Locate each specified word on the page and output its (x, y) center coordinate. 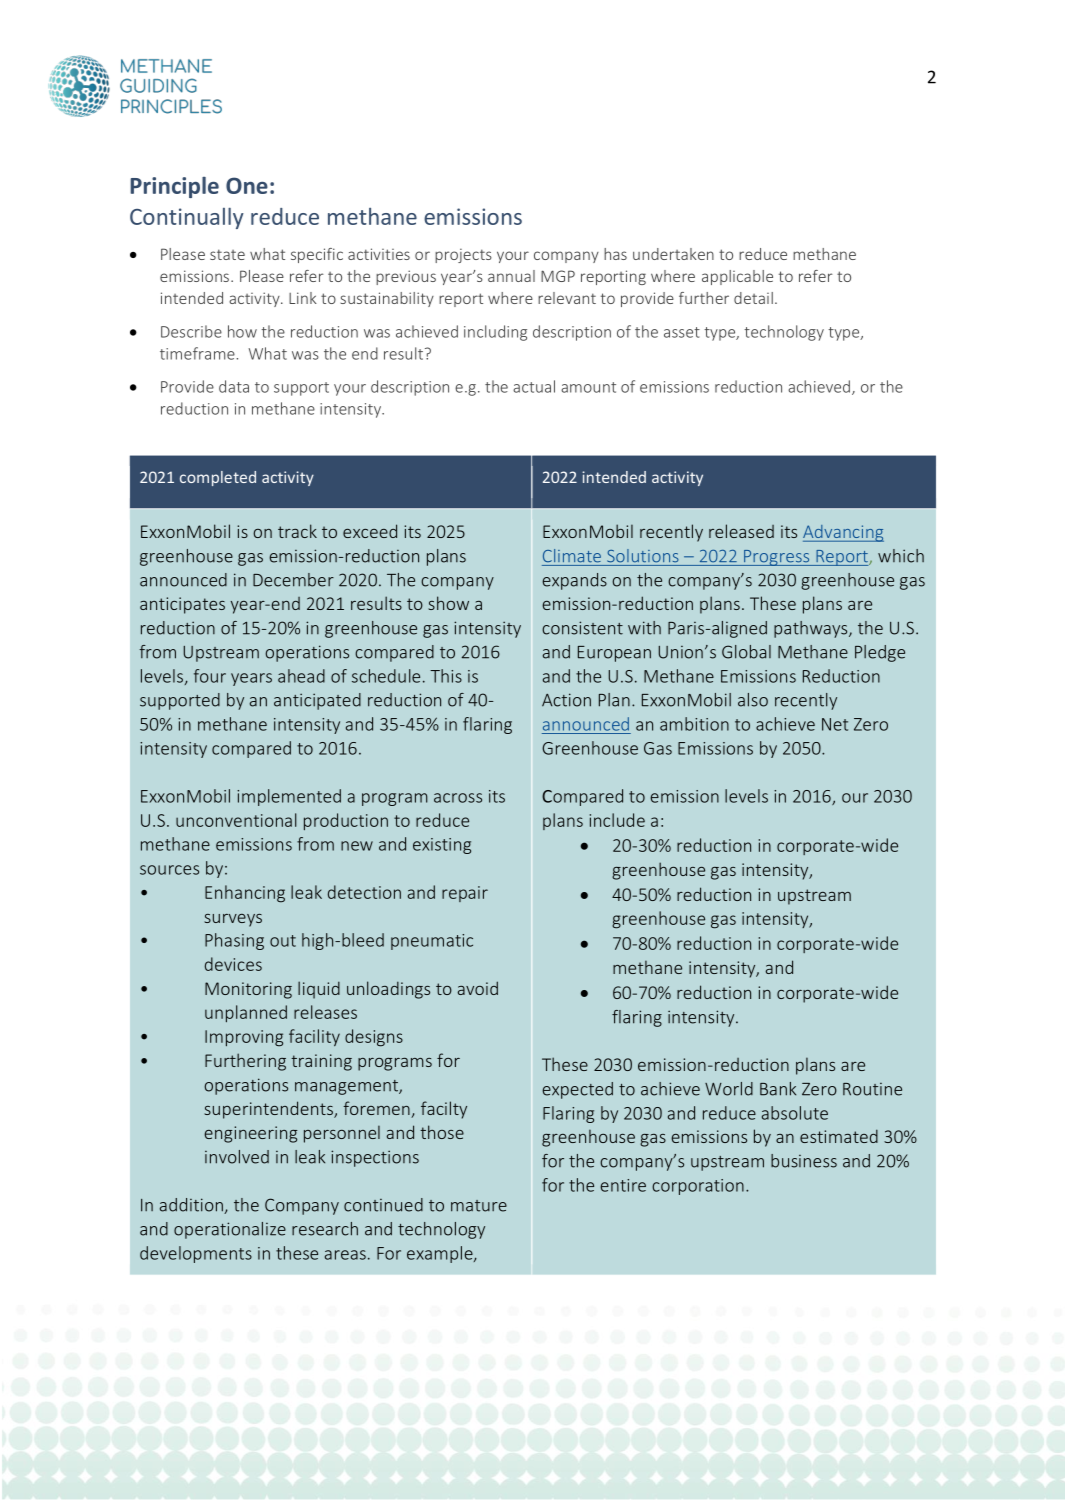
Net (835, 724)
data (234, 386)
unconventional (236, 820)
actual (534, 386)
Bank (778, 1089)
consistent (582, 628)
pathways (812, 629)
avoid (478, 988)
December (293, 580)
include (617, 820)
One (247, 185)
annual (511, 276)
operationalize (230, 1230)
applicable (737, 277)
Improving (244, 1038)
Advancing (843, 533)
